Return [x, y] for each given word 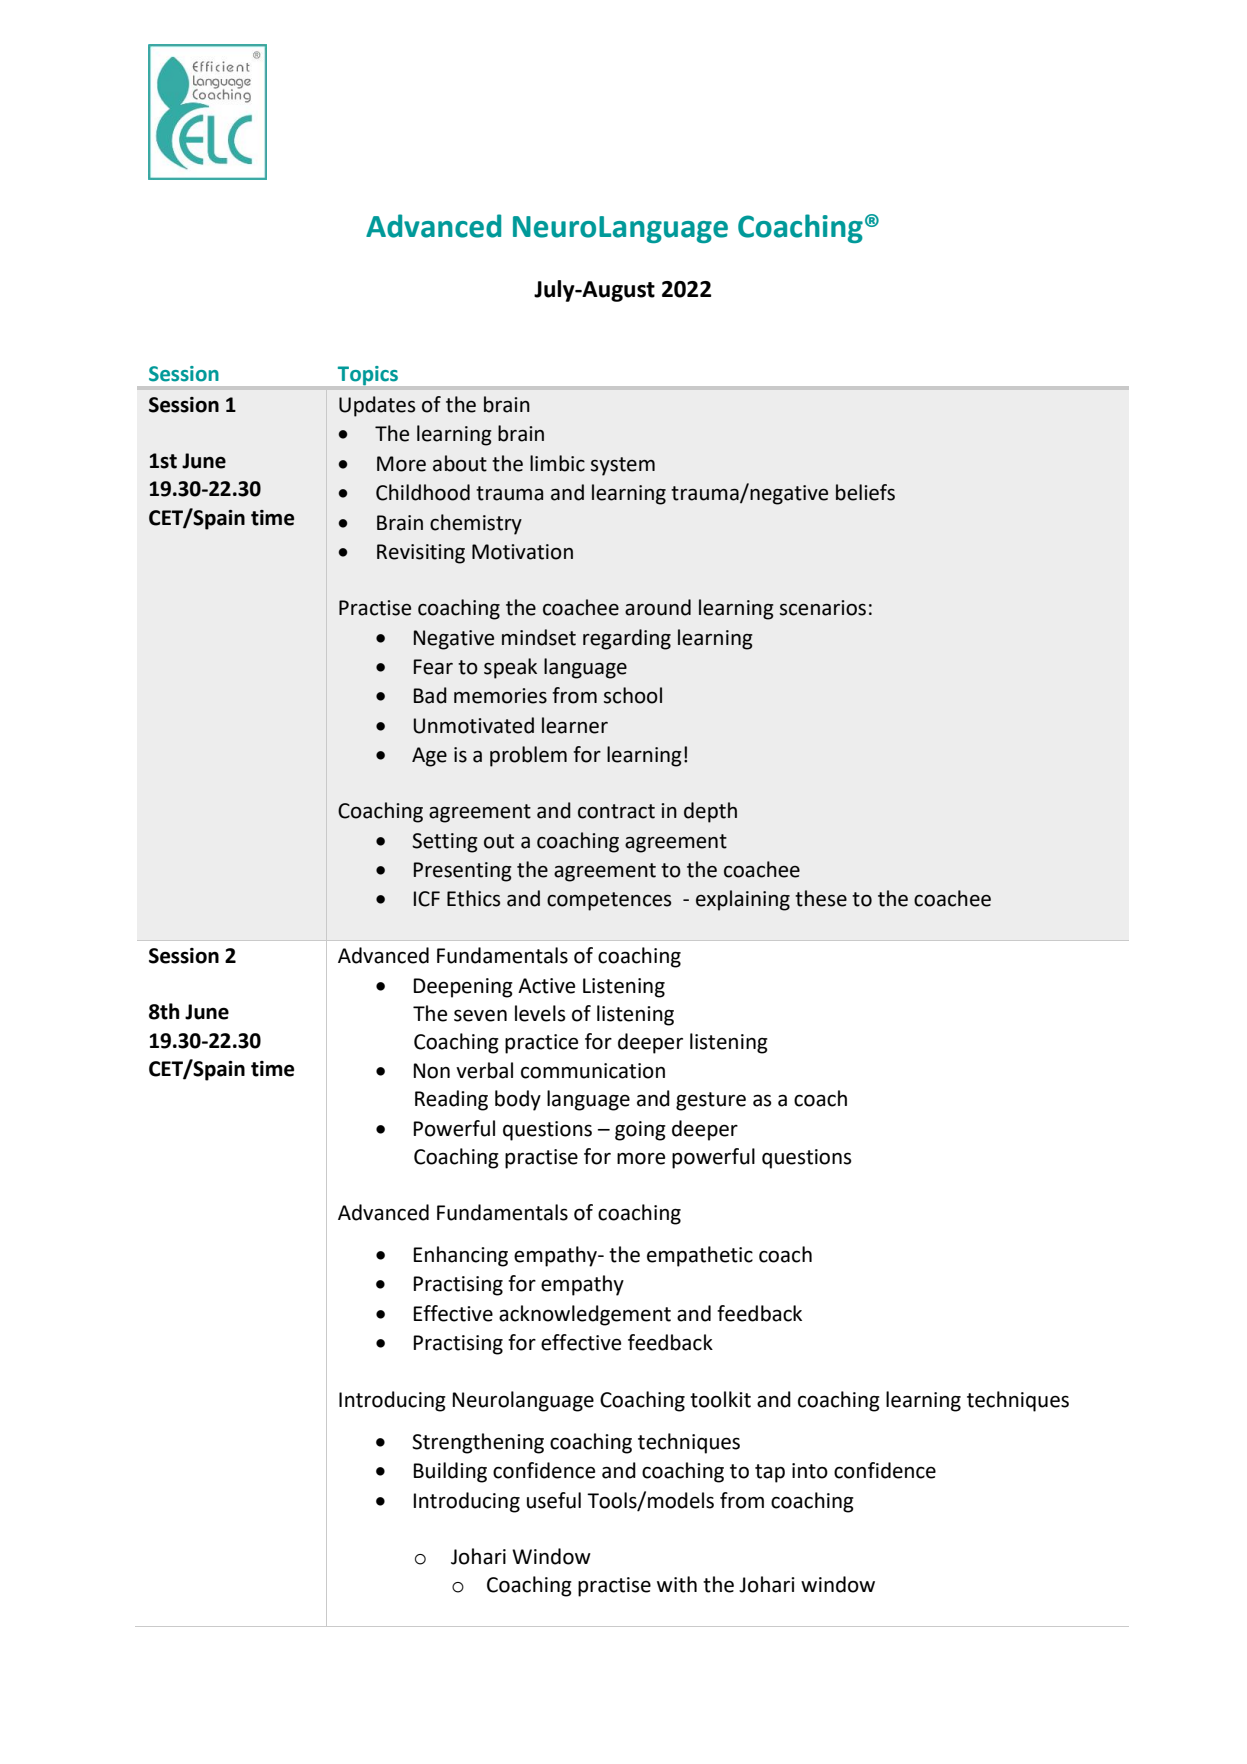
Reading [451, 1100]
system [623, 466]
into [810, 1471]
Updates [377, 406]
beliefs [865, 492]
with [677, 1584]
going [640, 1131]
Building [450, 1472]
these [821, 898]
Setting [445, 843]
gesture [711, 1101]
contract [616, 811]
